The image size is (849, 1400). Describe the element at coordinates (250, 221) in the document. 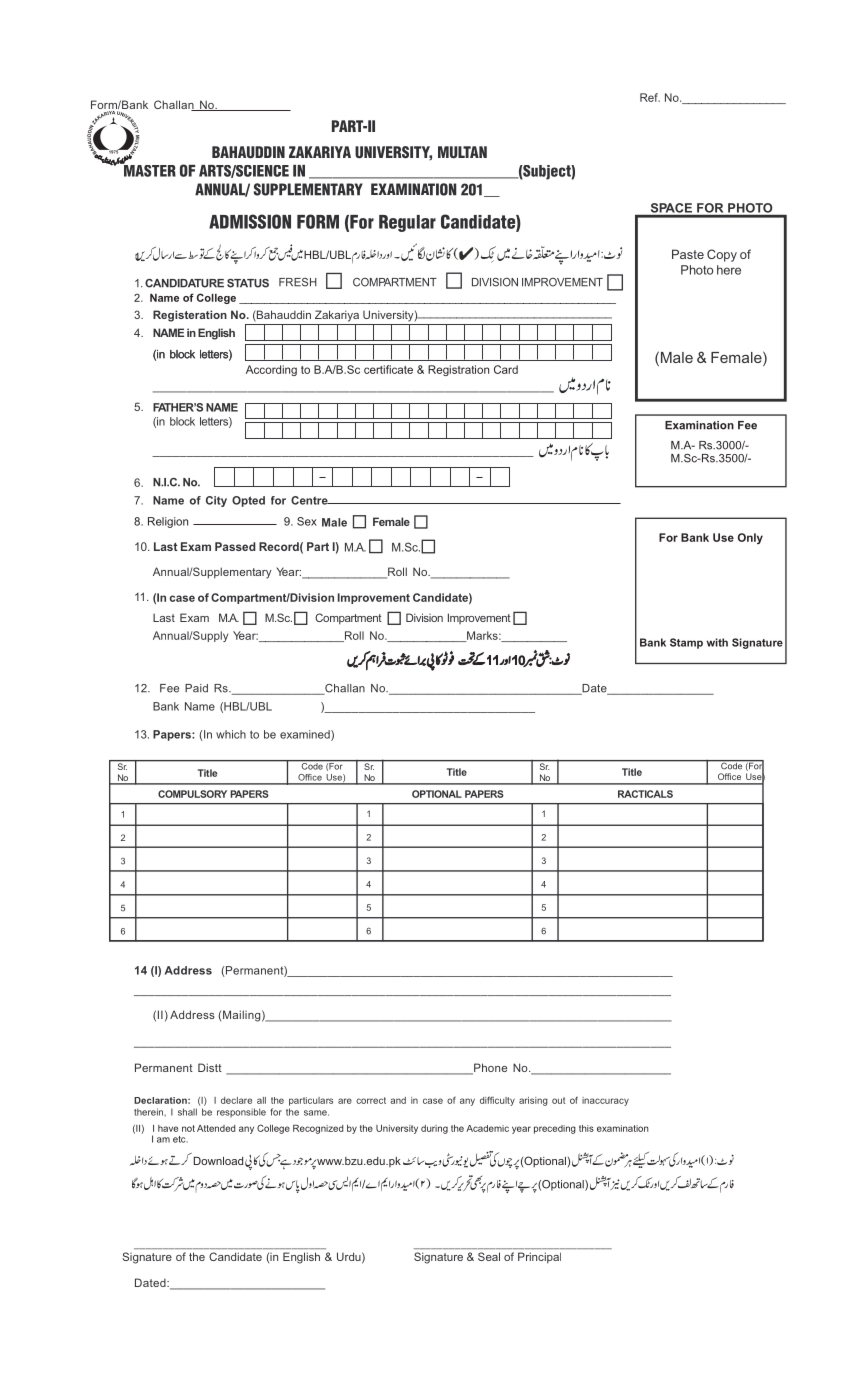

I see `ADMISSION` at that location.
